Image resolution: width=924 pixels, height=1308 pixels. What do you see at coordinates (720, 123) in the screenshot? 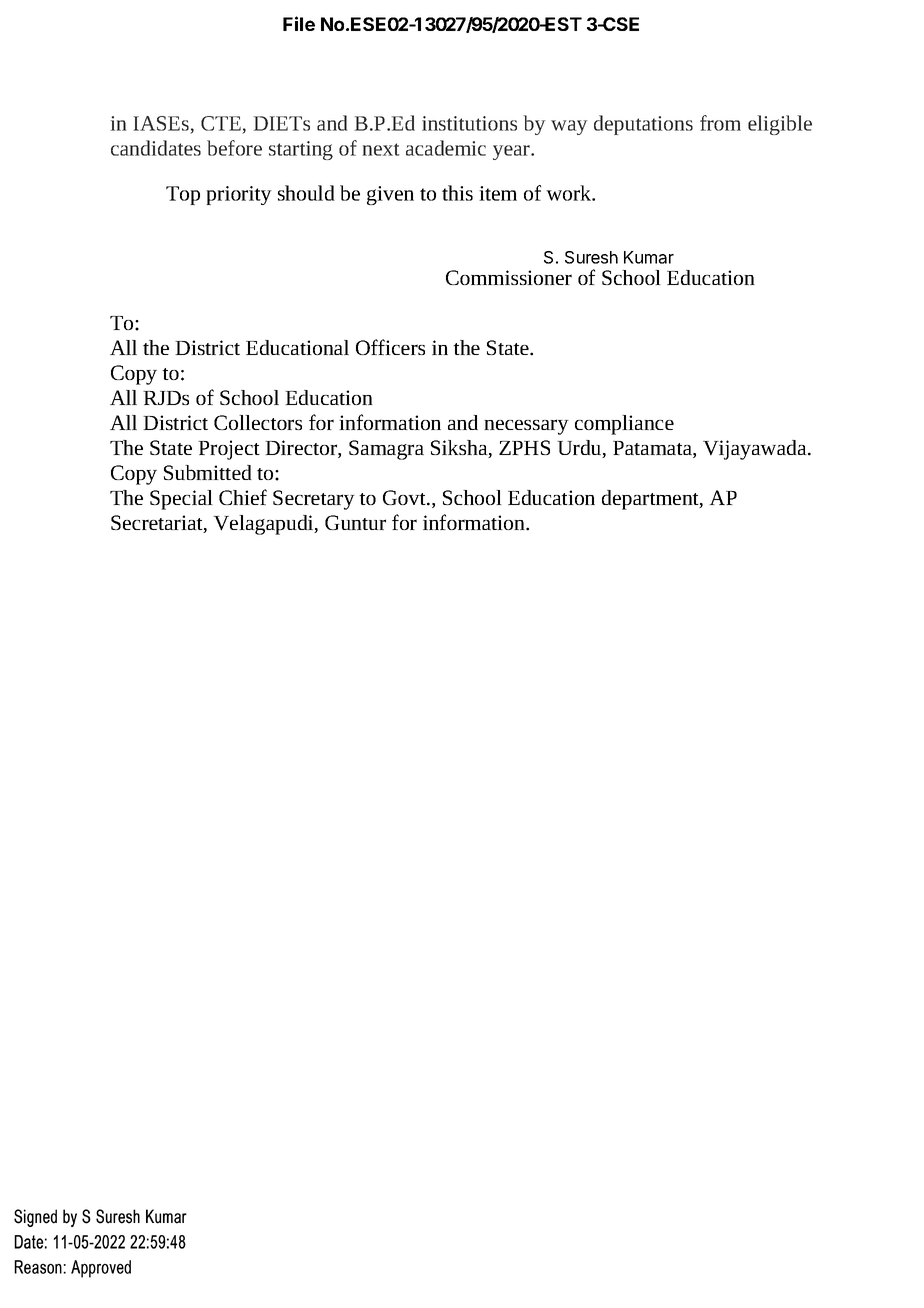
I see `from` at bounding box center [720, 123].
